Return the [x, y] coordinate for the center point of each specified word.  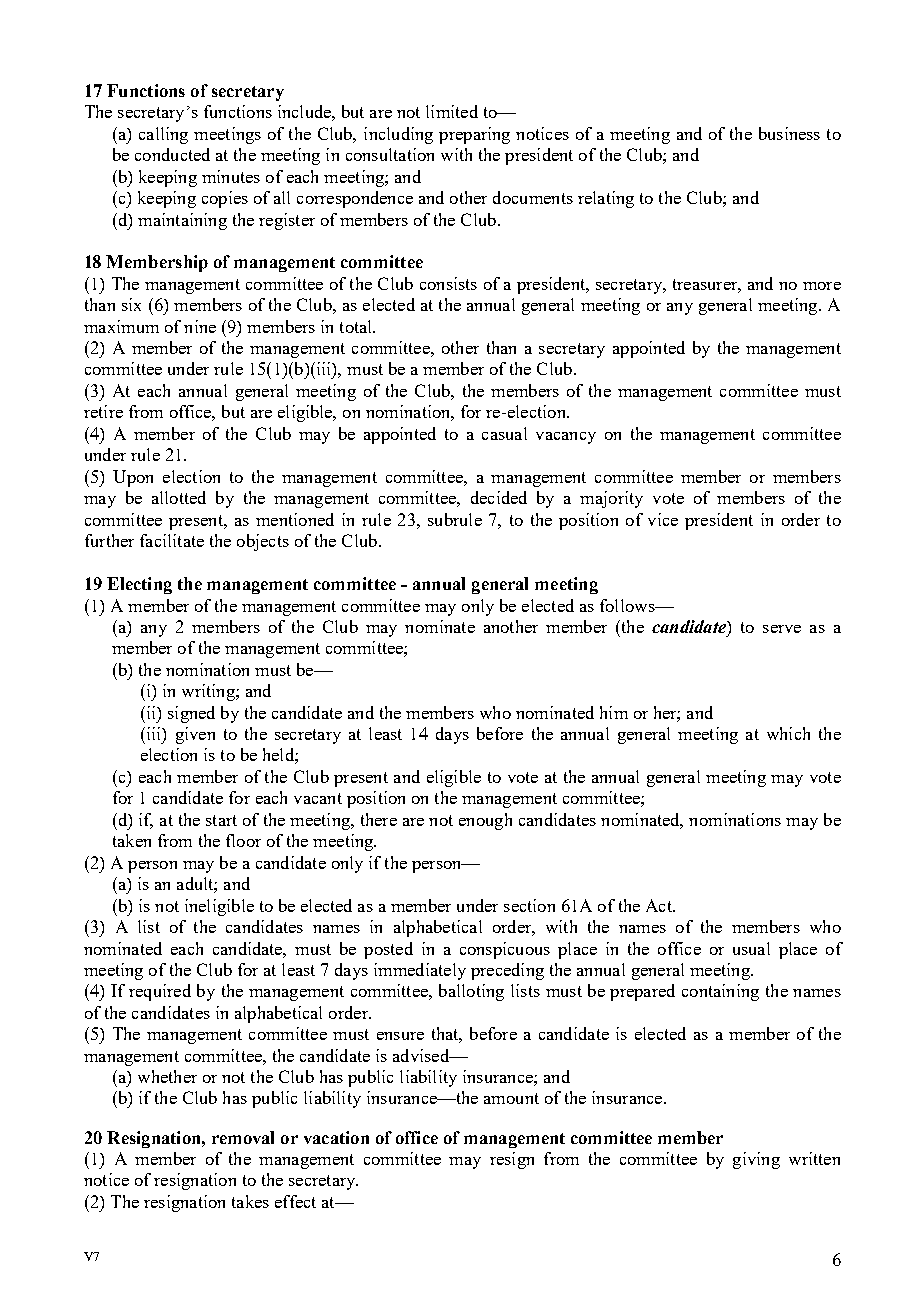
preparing [474, 135]
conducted [172, 154]
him [614, 712]
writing [209, 692]
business [789, 133]
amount [511, 1098]
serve [782, 629]
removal [243, 1137]
